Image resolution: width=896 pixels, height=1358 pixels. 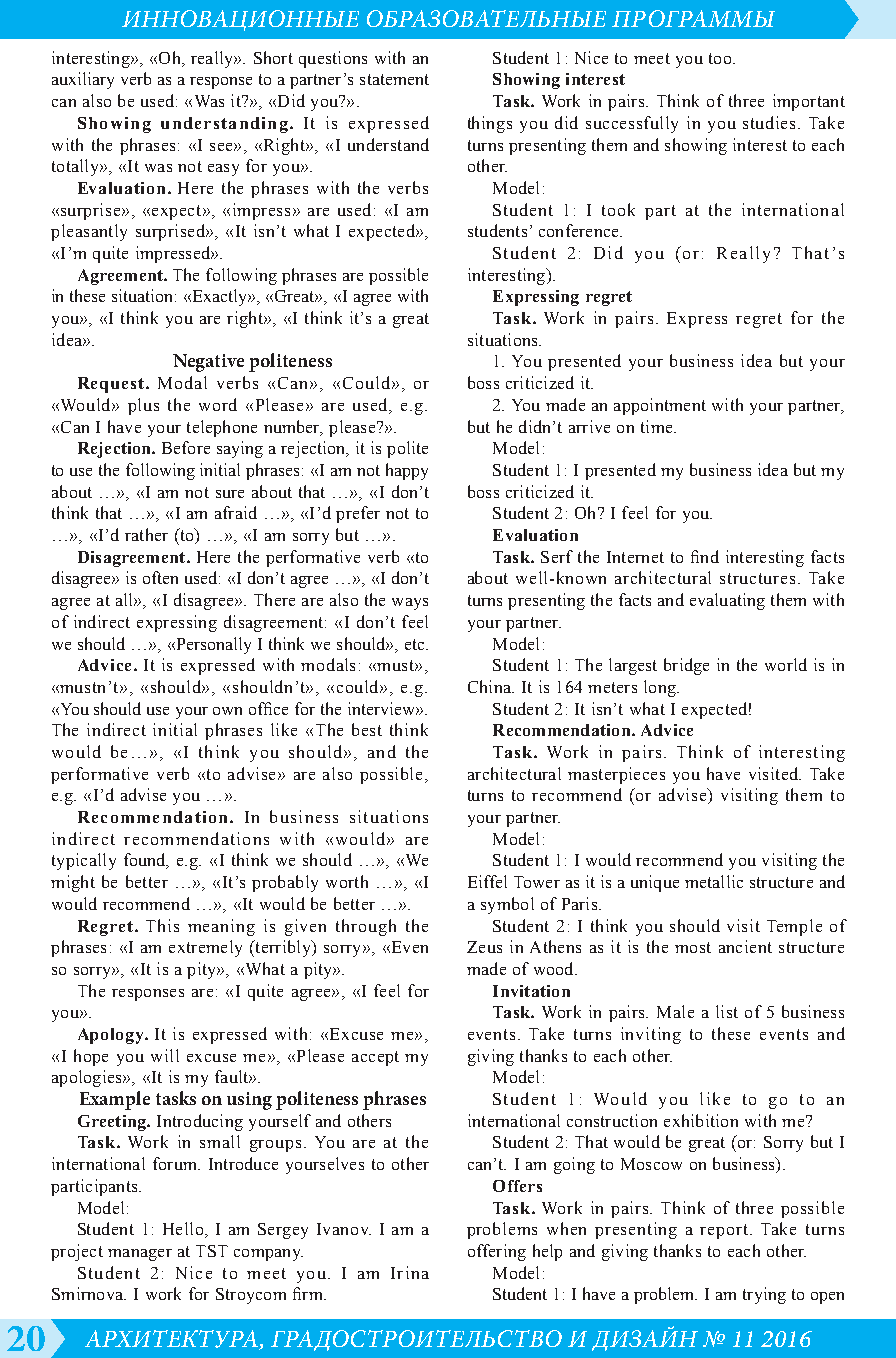 What do you see at coordinates (205, 948) in the screenshot?
I see `extremely` at bounding box center [205, 948].
